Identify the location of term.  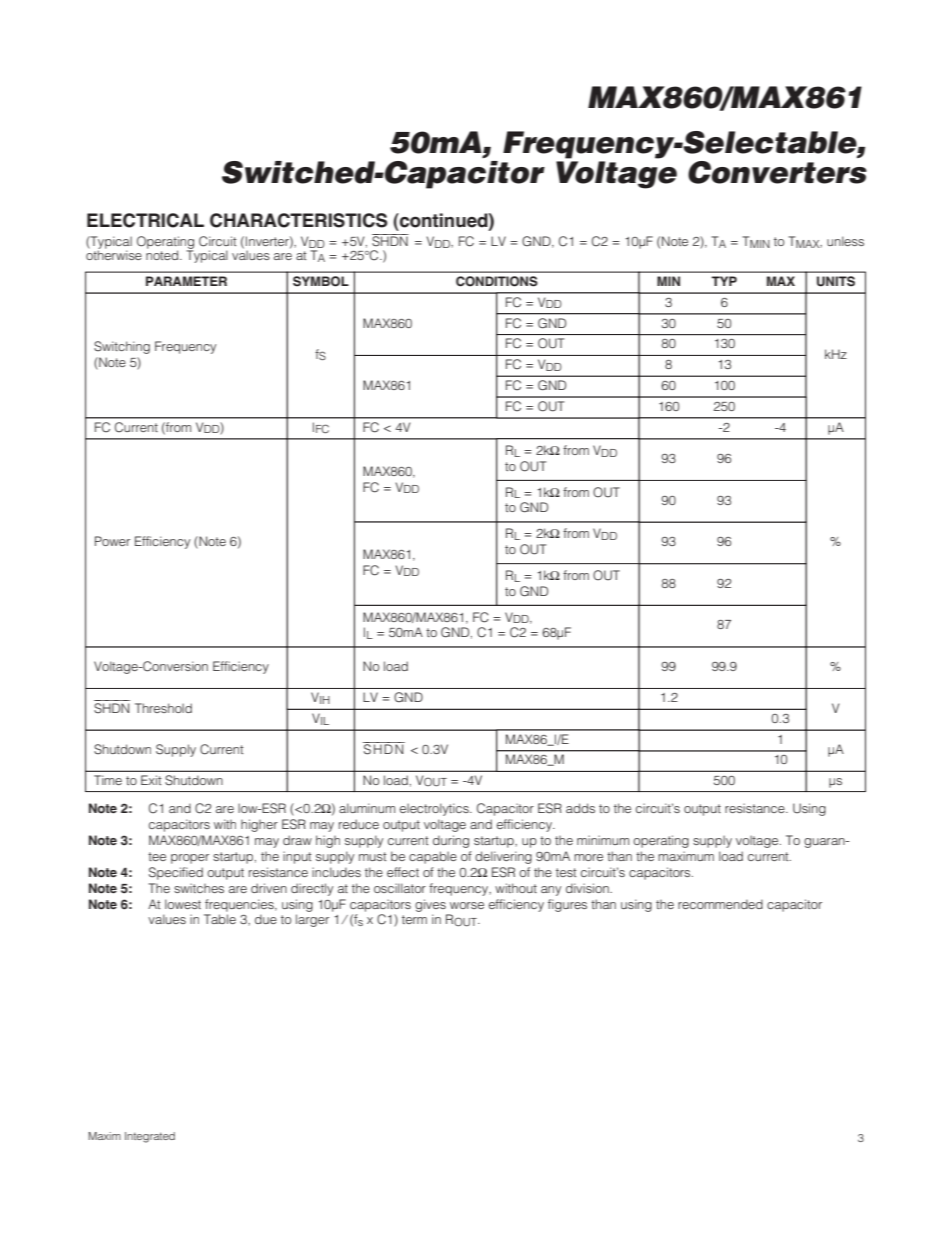
(414, 919).
